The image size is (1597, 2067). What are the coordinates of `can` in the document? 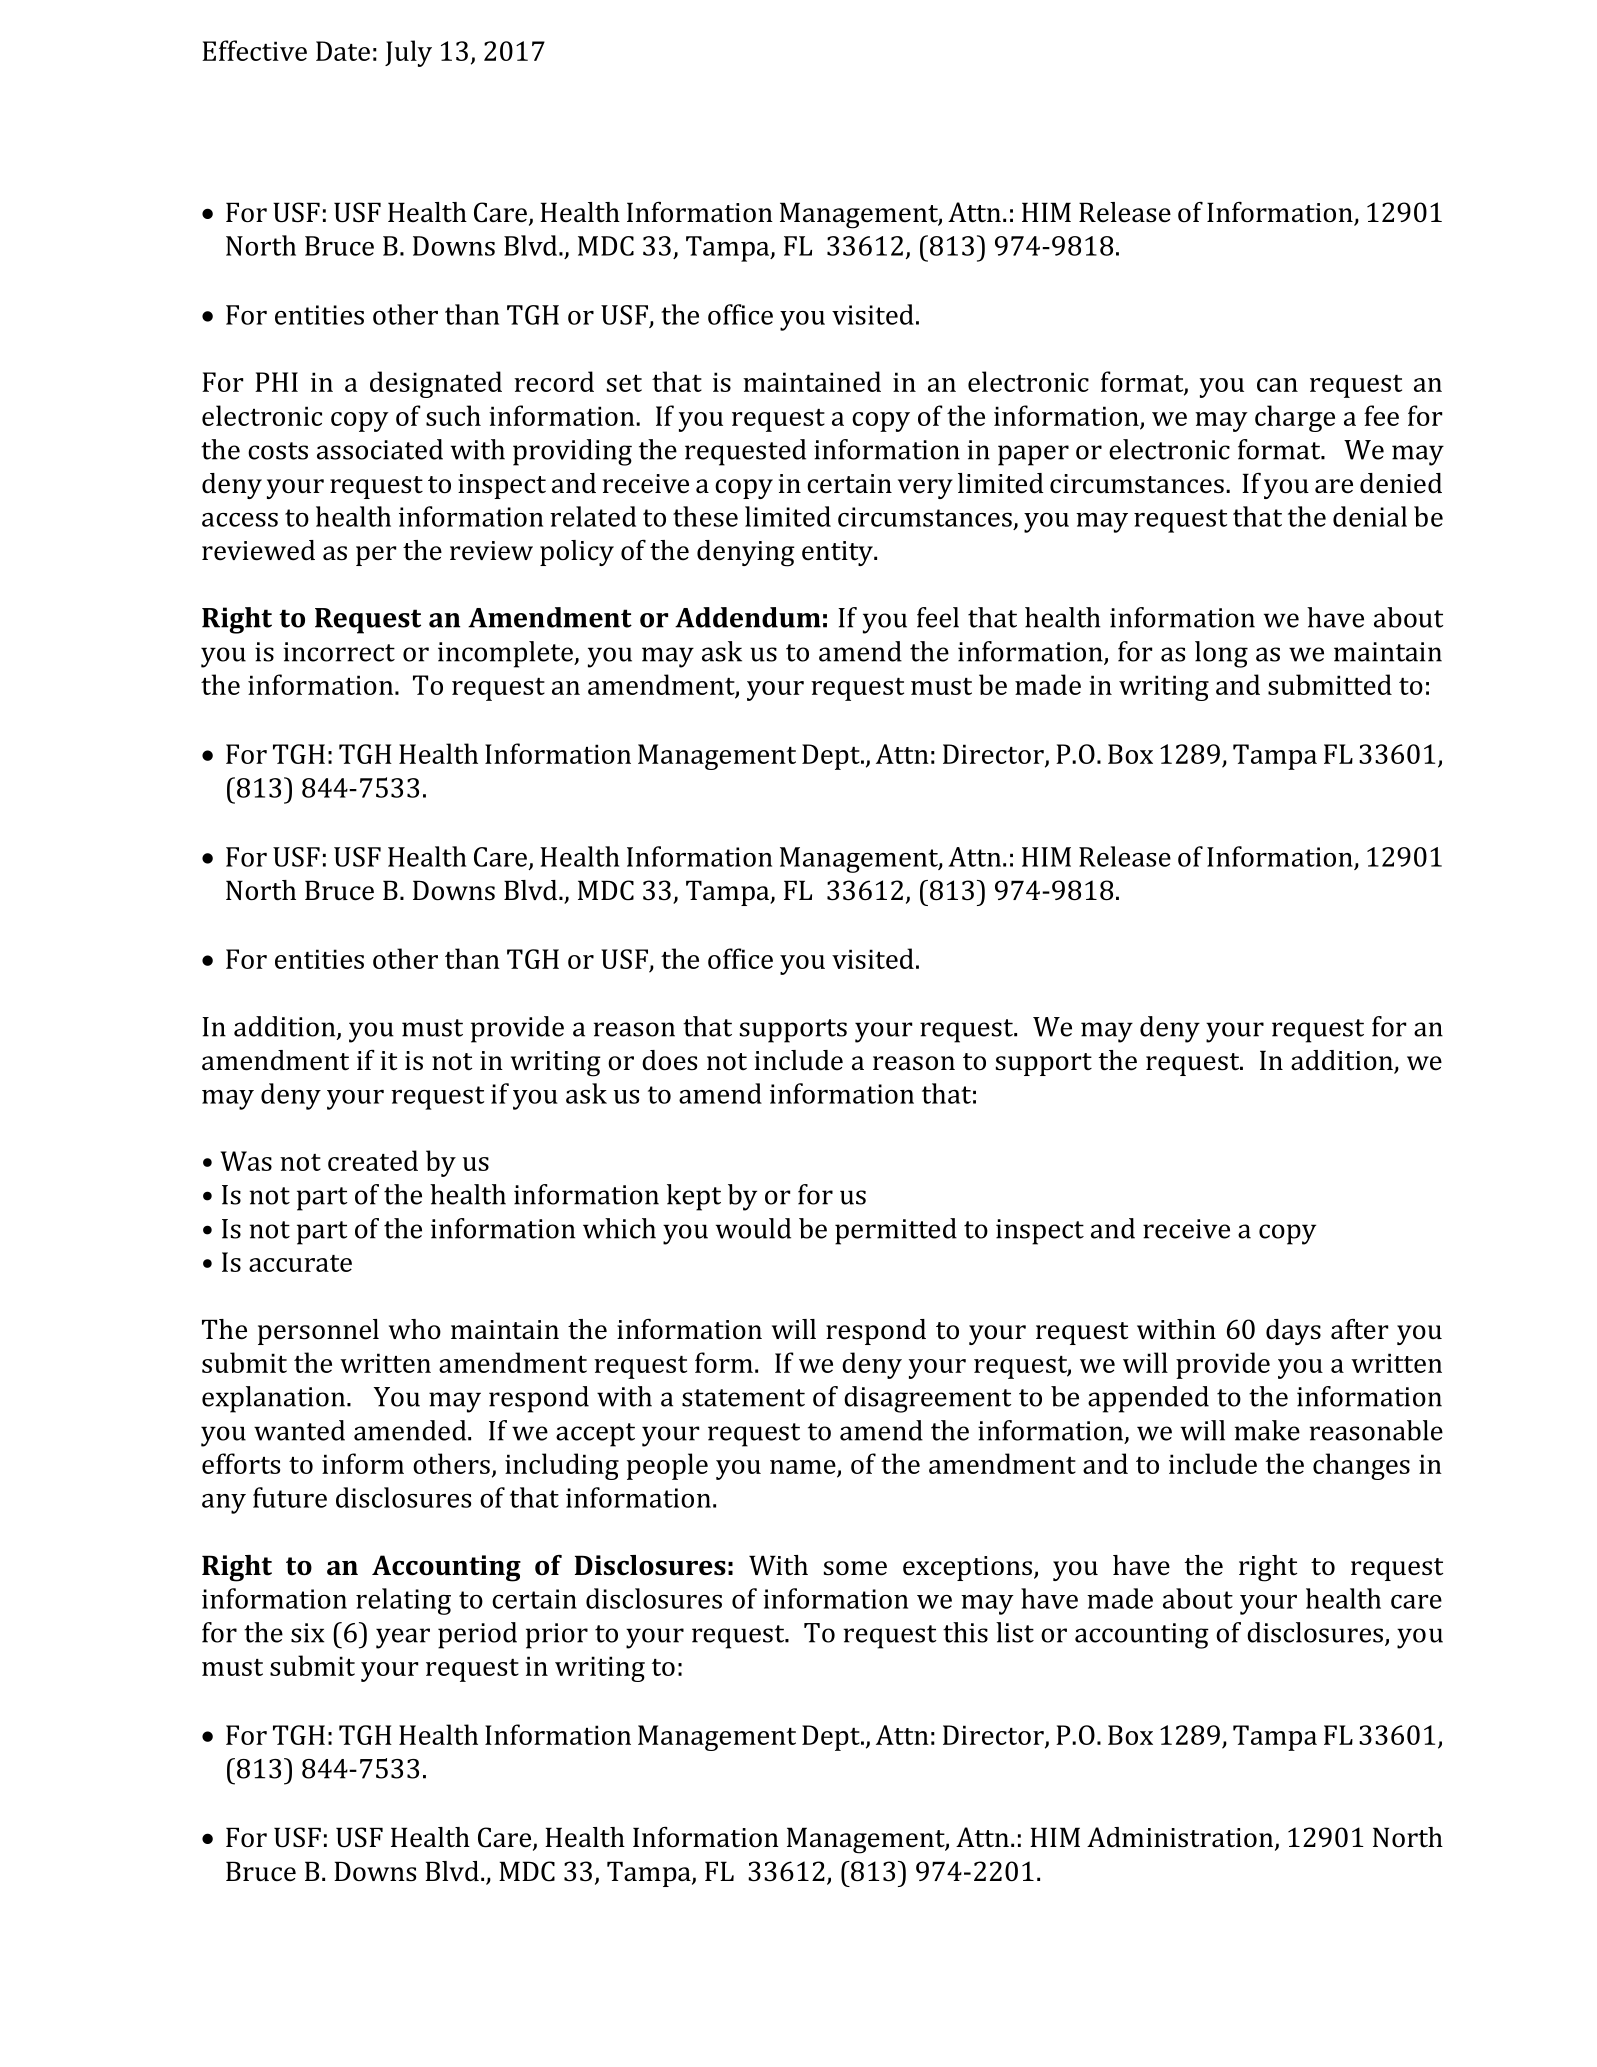 It's located at (1277, 385).
